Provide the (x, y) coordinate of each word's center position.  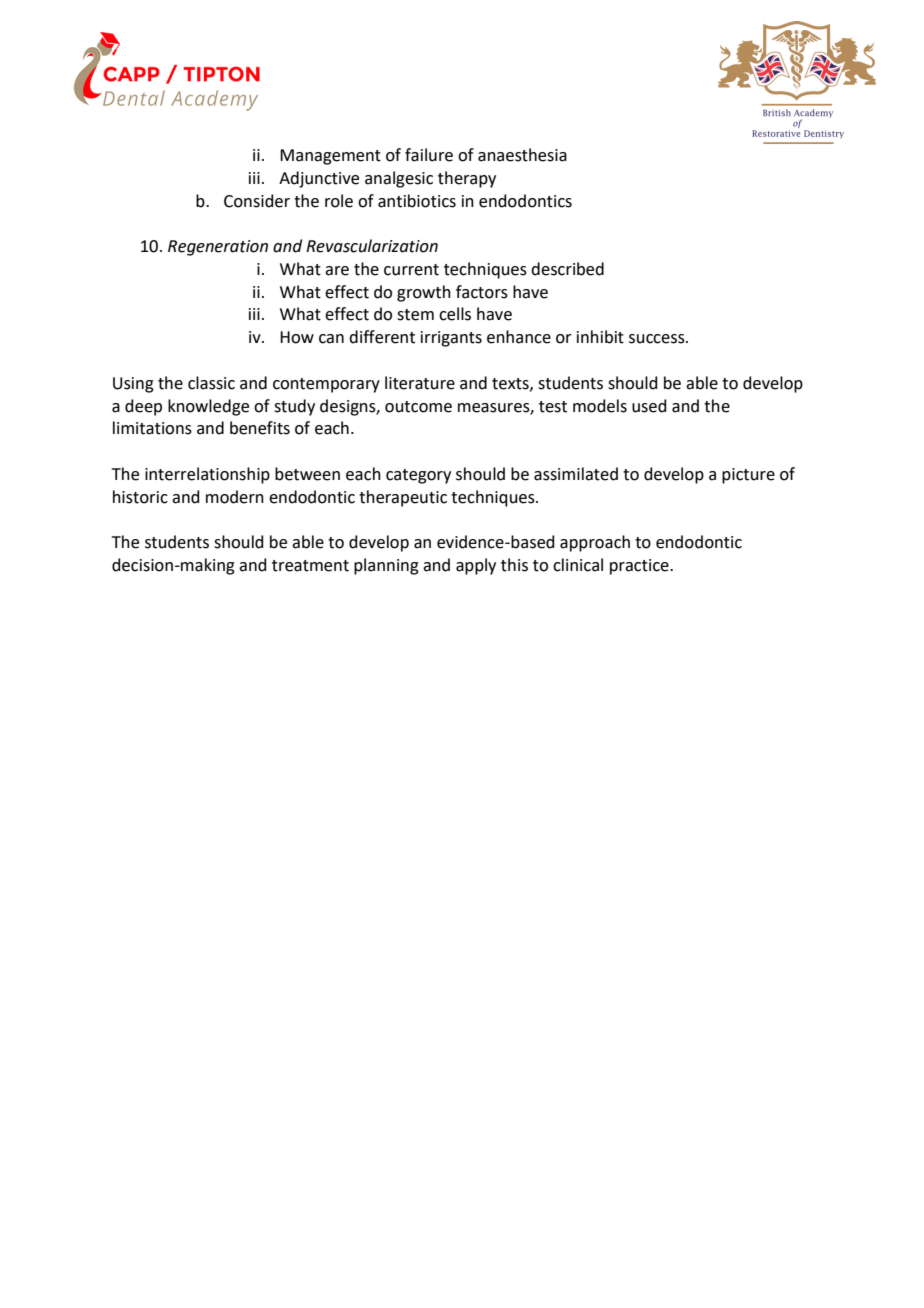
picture (748, 476)
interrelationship (207, 475)
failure (429, 155)
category (418, 476)
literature (420, 383)
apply (476, 566)
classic (211, 383)
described (567, 269)
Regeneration (218, 248)
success (658, 339)
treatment (310, 566)
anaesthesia (522, 155)
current (411, 270)
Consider (257, 201)
